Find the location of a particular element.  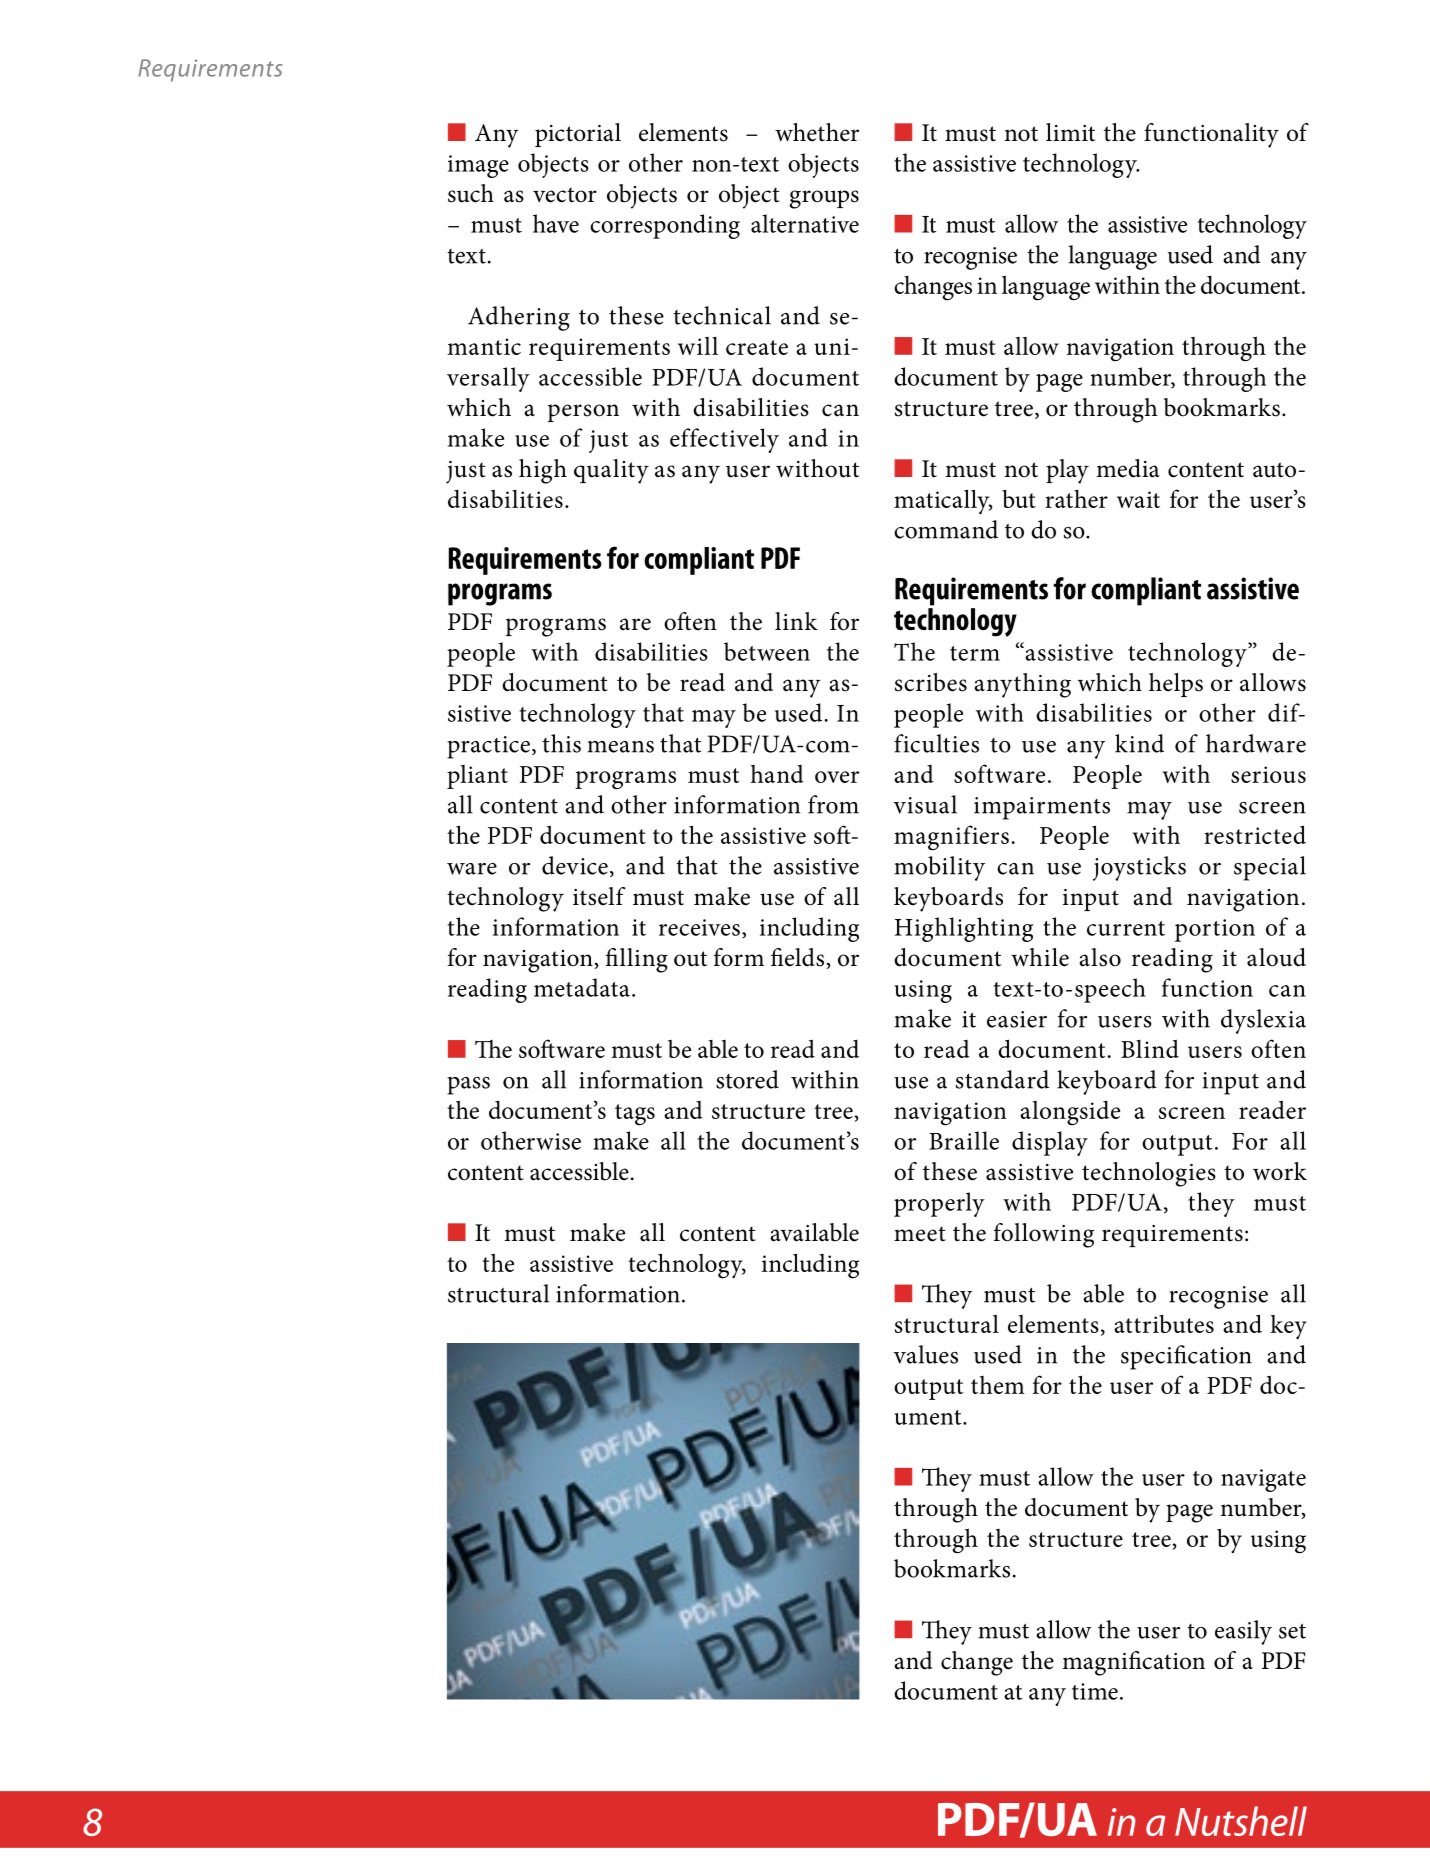

groups is located at coordinates (824, 199).
